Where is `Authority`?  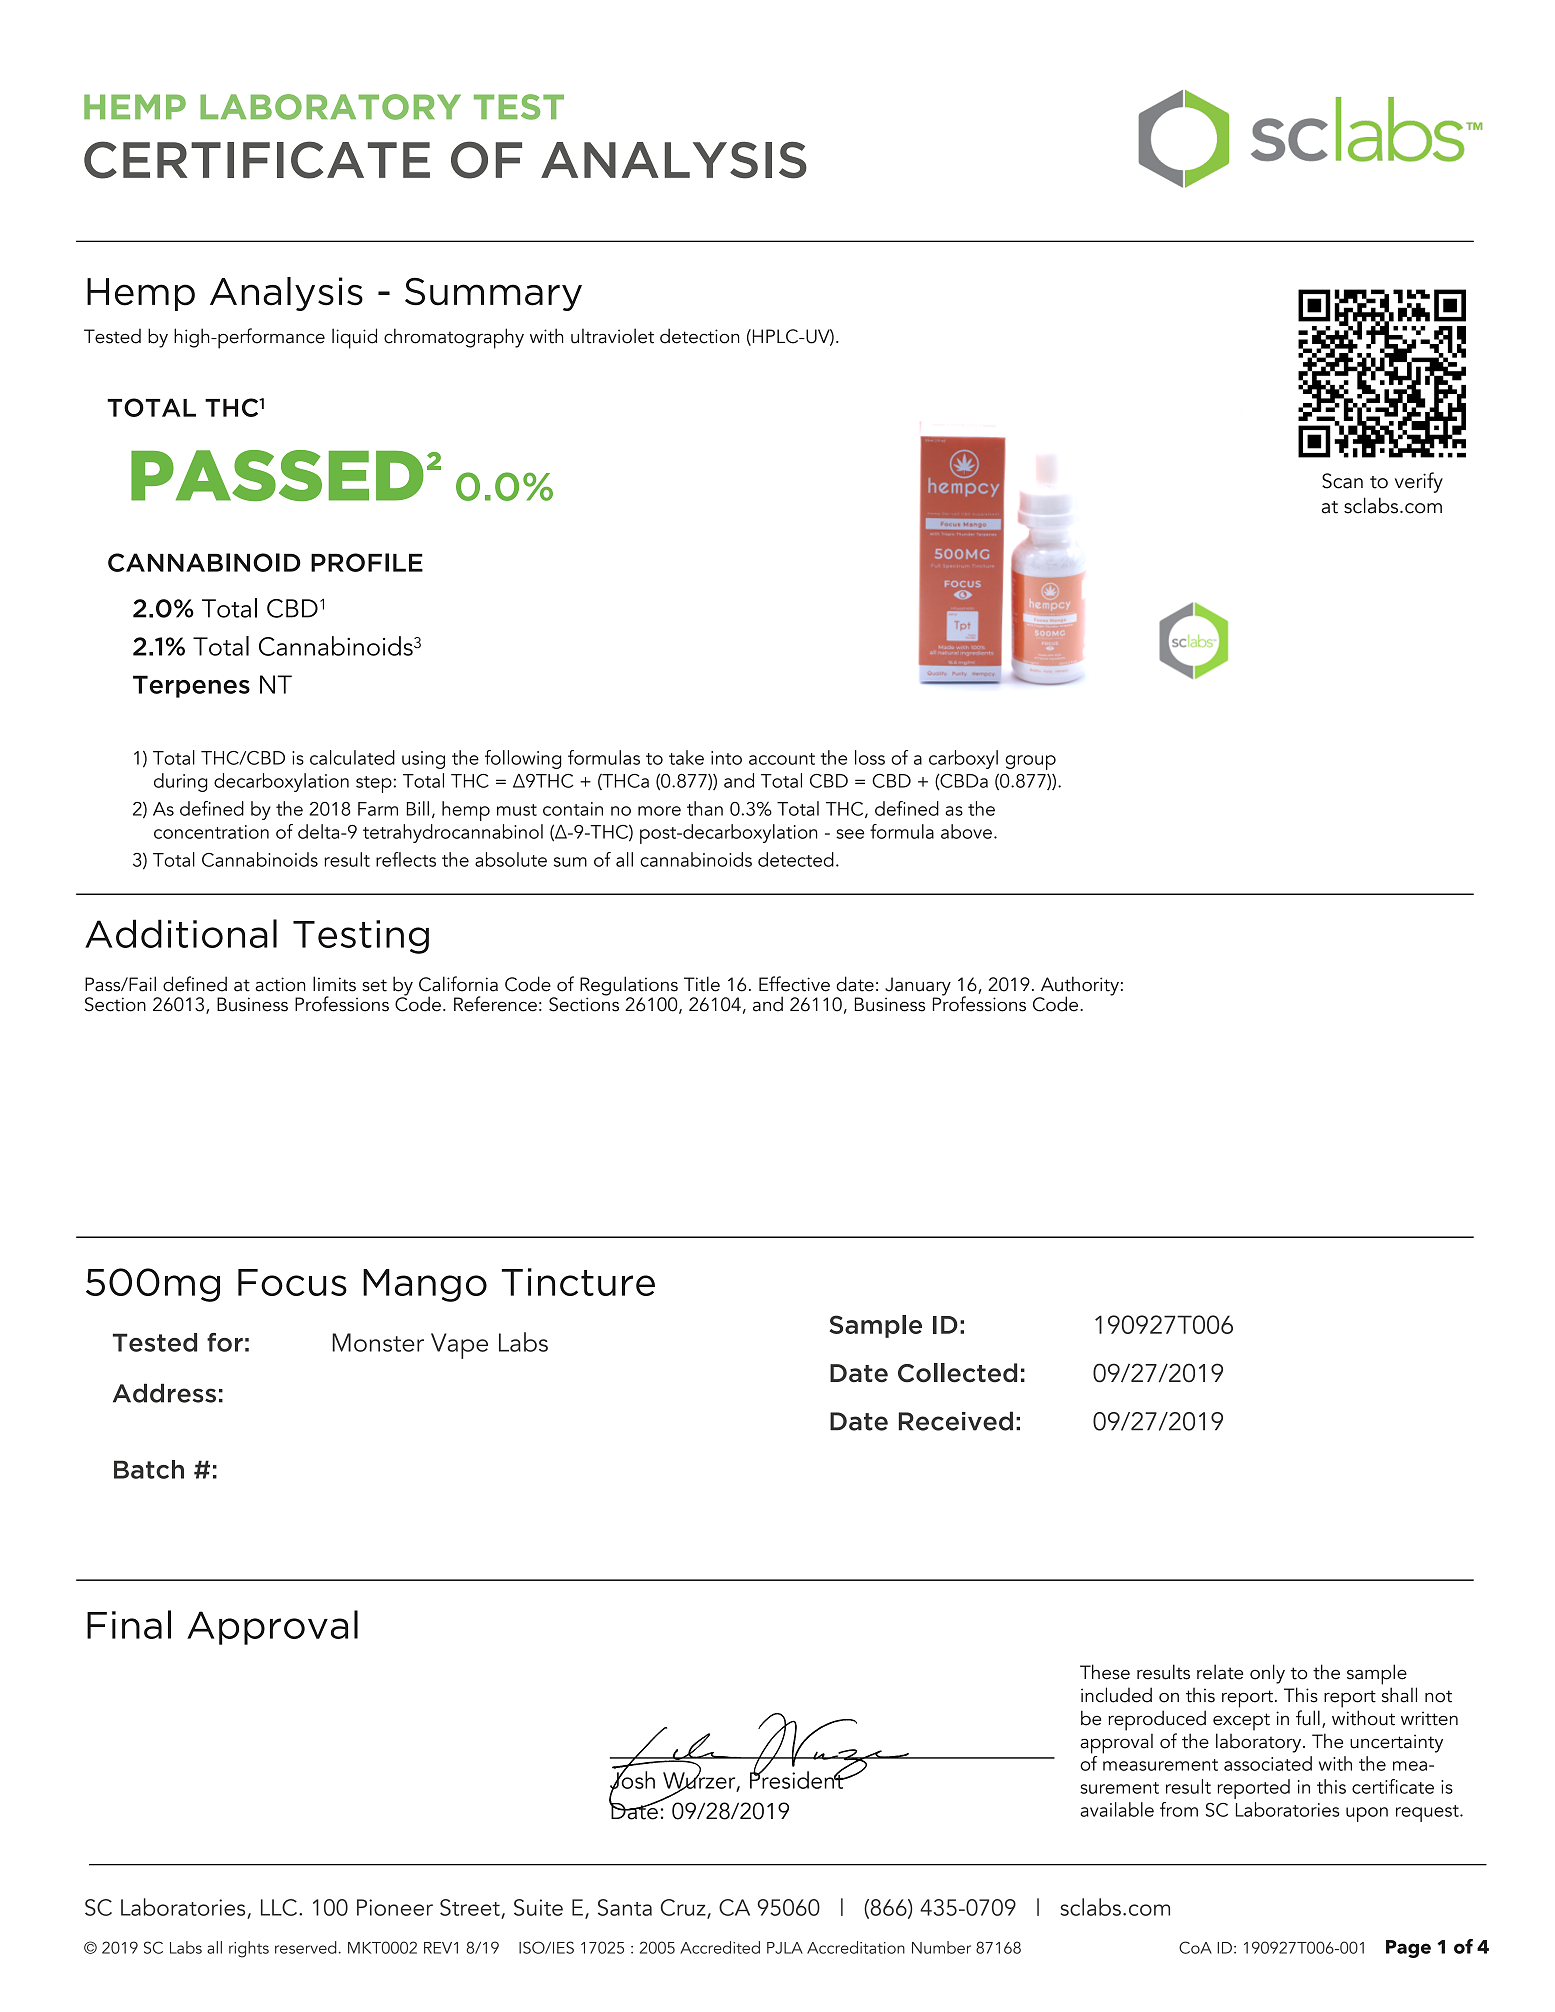
Authority is located at coordinates (1078, 987).
